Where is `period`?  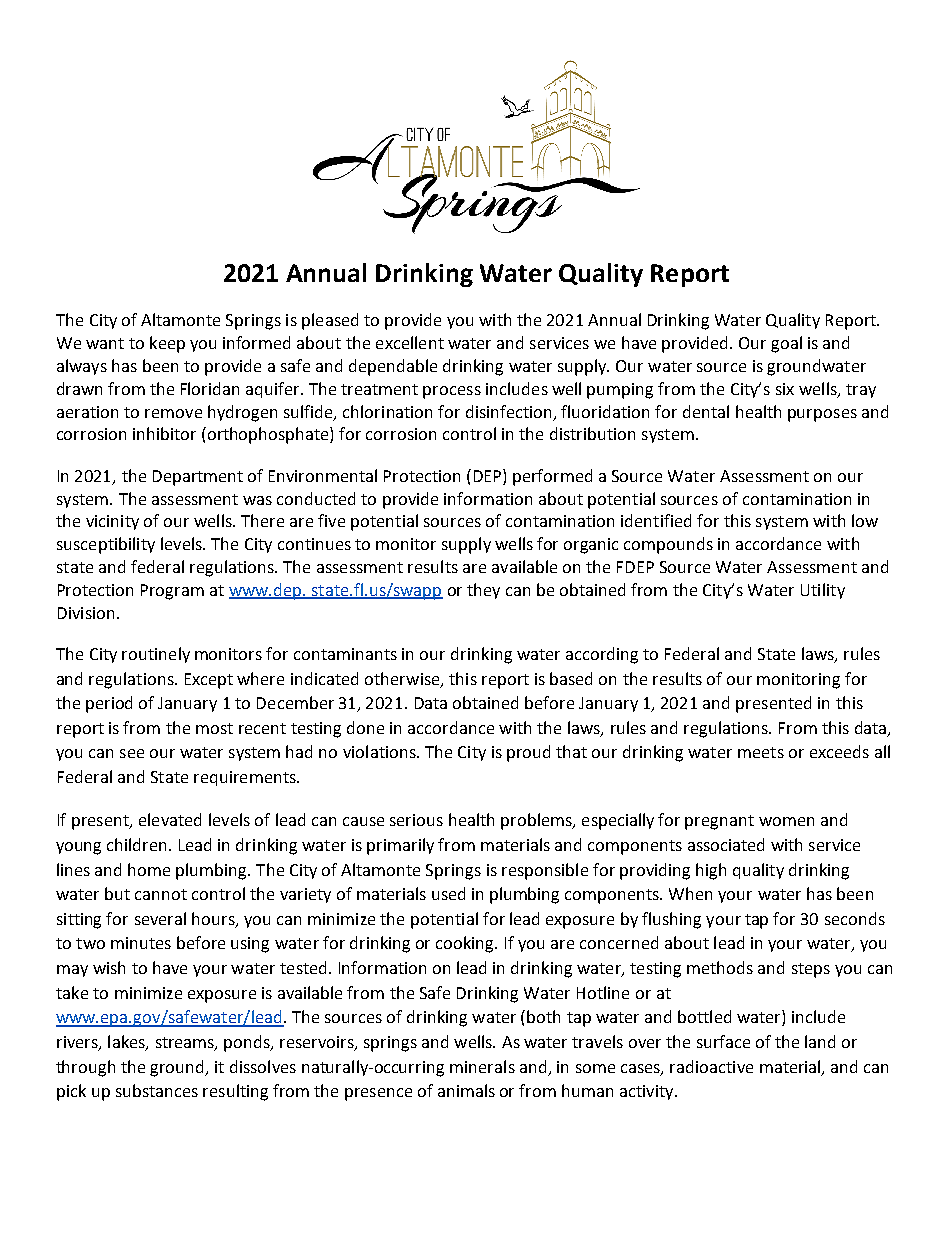 period is located at coordinates (109, 704).
